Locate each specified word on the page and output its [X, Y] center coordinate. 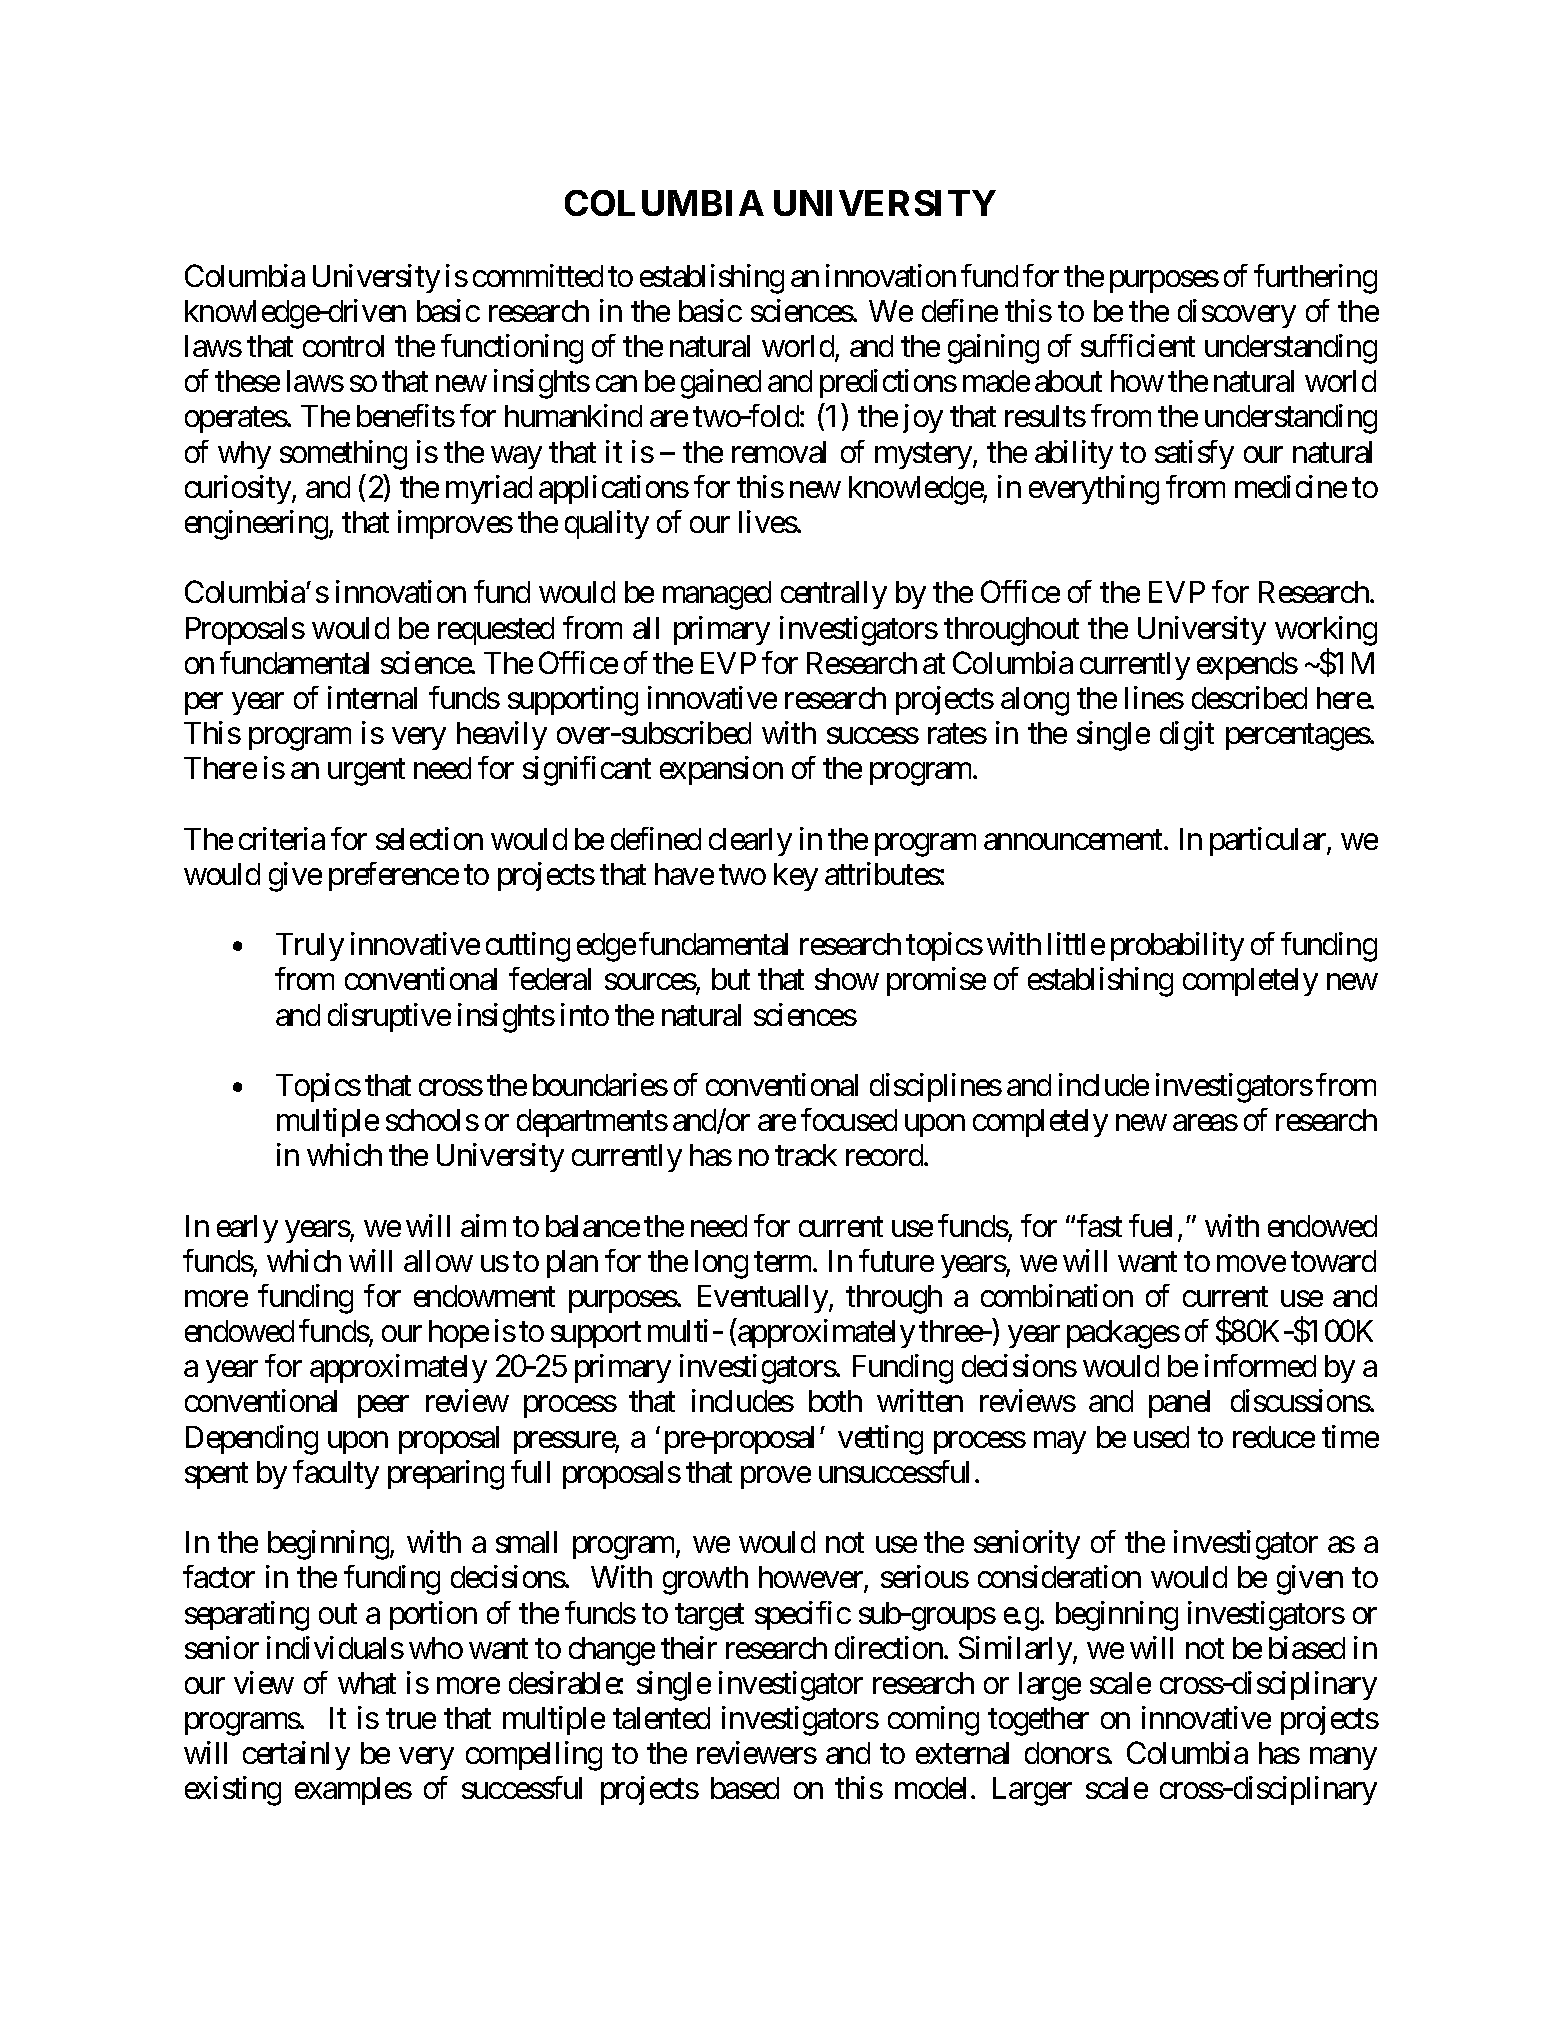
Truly [310, 947]
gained [721, 384]
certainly [296, 1755]
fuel [1150, 1225]
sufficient [1138, 345]
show [847, 979]
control [343, 346]
